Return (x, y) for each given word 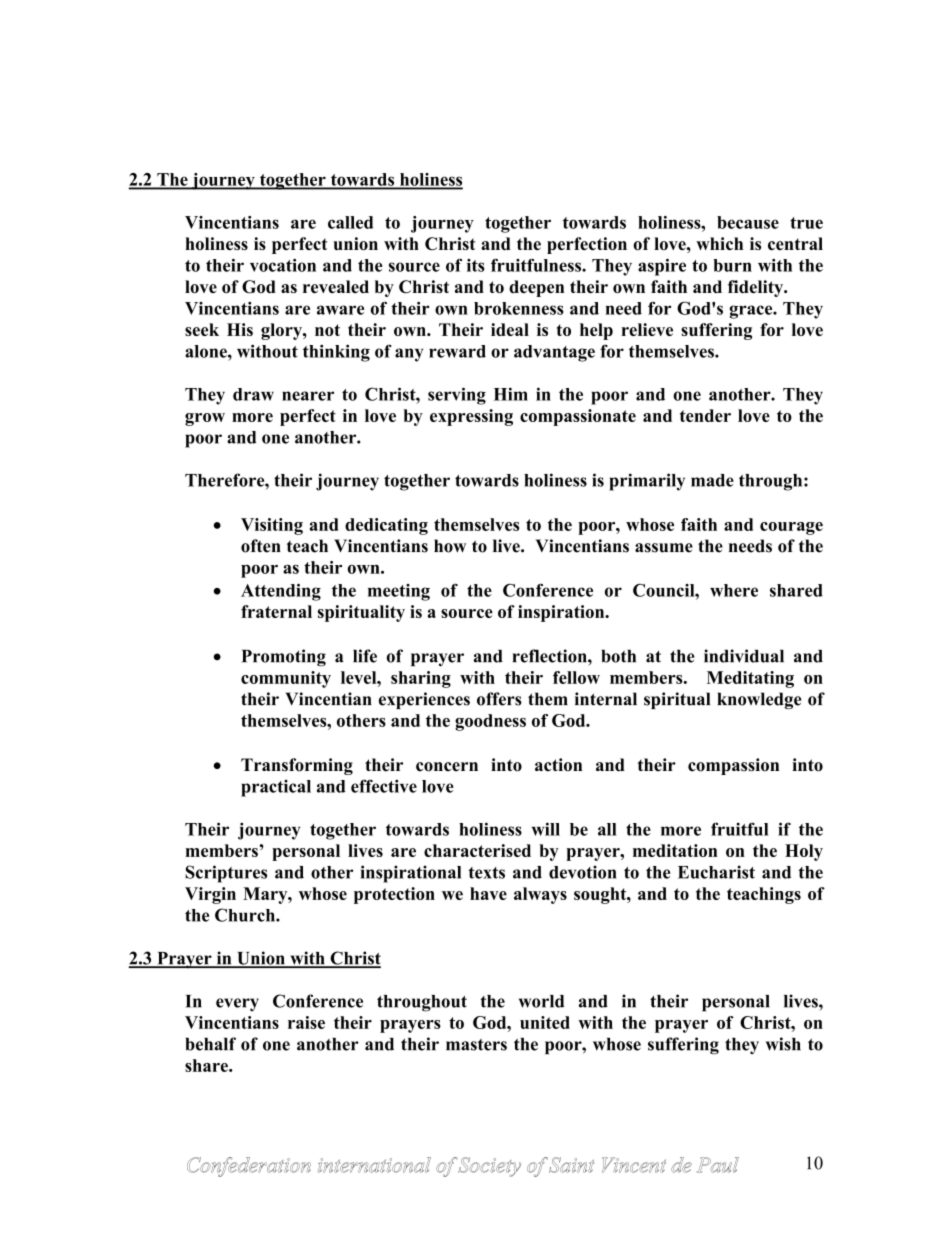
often (261, 546)
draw (253, 394)
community (286, 679)
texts (487, 873)
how (450, 546)
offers (499, 699)
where (734, 590)
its (476, 265)
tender (705, 415)
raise (306, 1022)
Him (511, 394)
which (719, 243)
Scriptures (226, 874)
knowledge (759, 700)
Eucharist (716, 872)
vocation (283, 265)
